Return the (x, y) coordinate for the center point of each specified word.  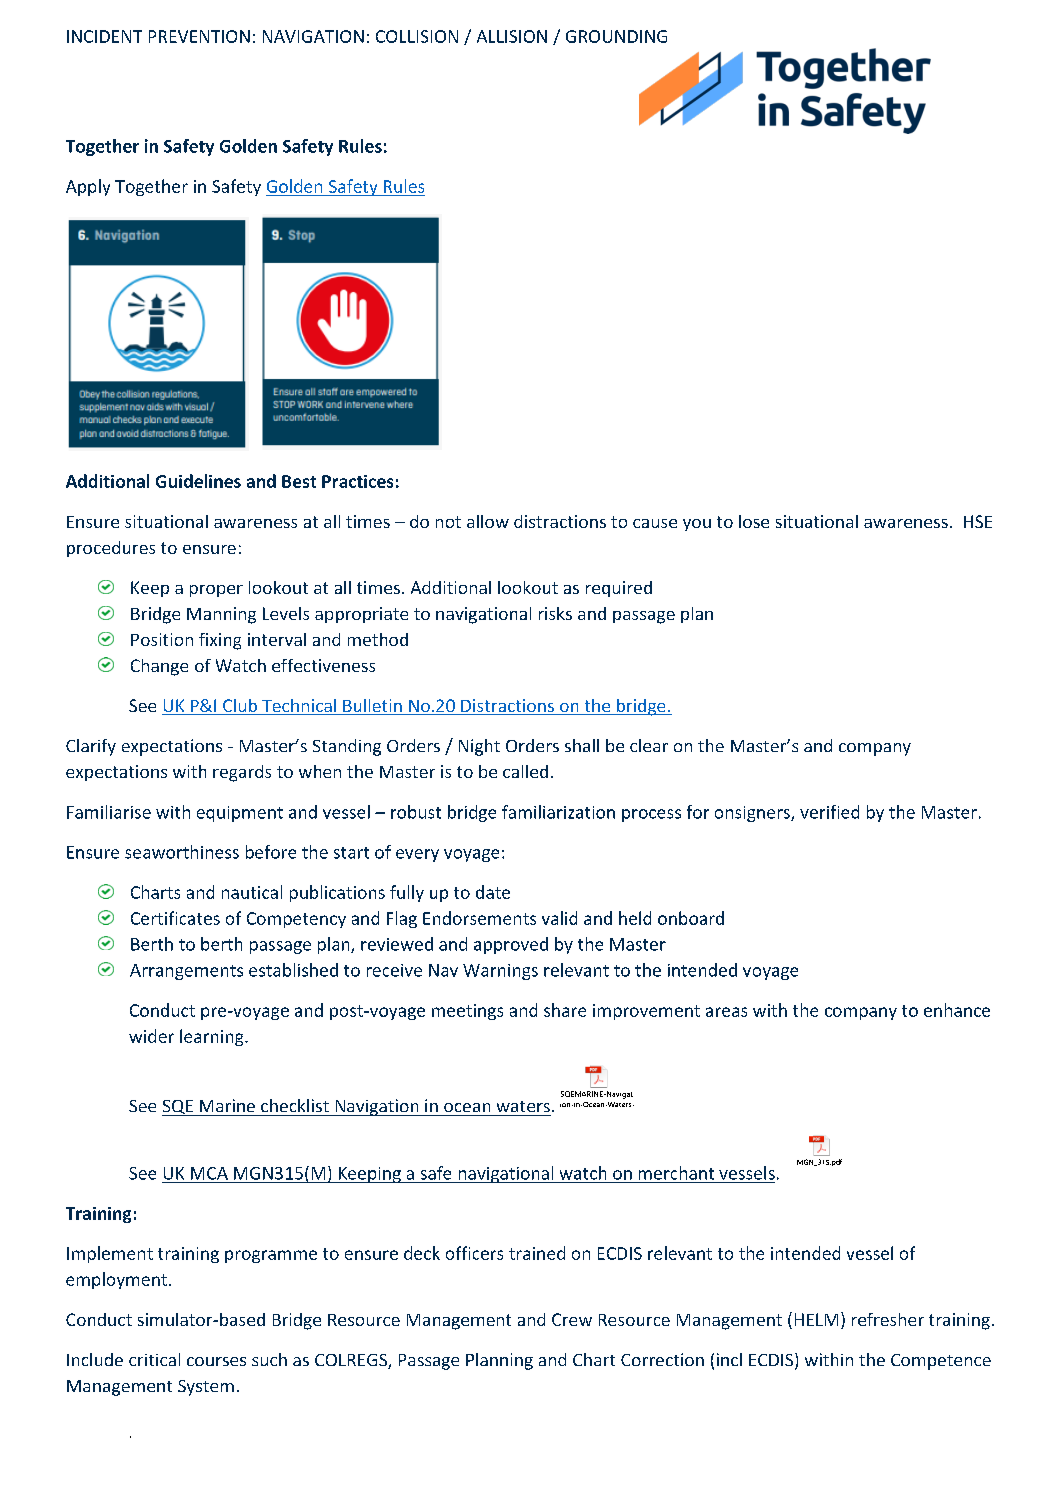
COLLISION (417, 36)
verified (829, 812)
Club (240, 707)
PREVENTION (199, 36)
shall (582, 745)
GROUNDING (616, 36)
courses (216, 1361)
